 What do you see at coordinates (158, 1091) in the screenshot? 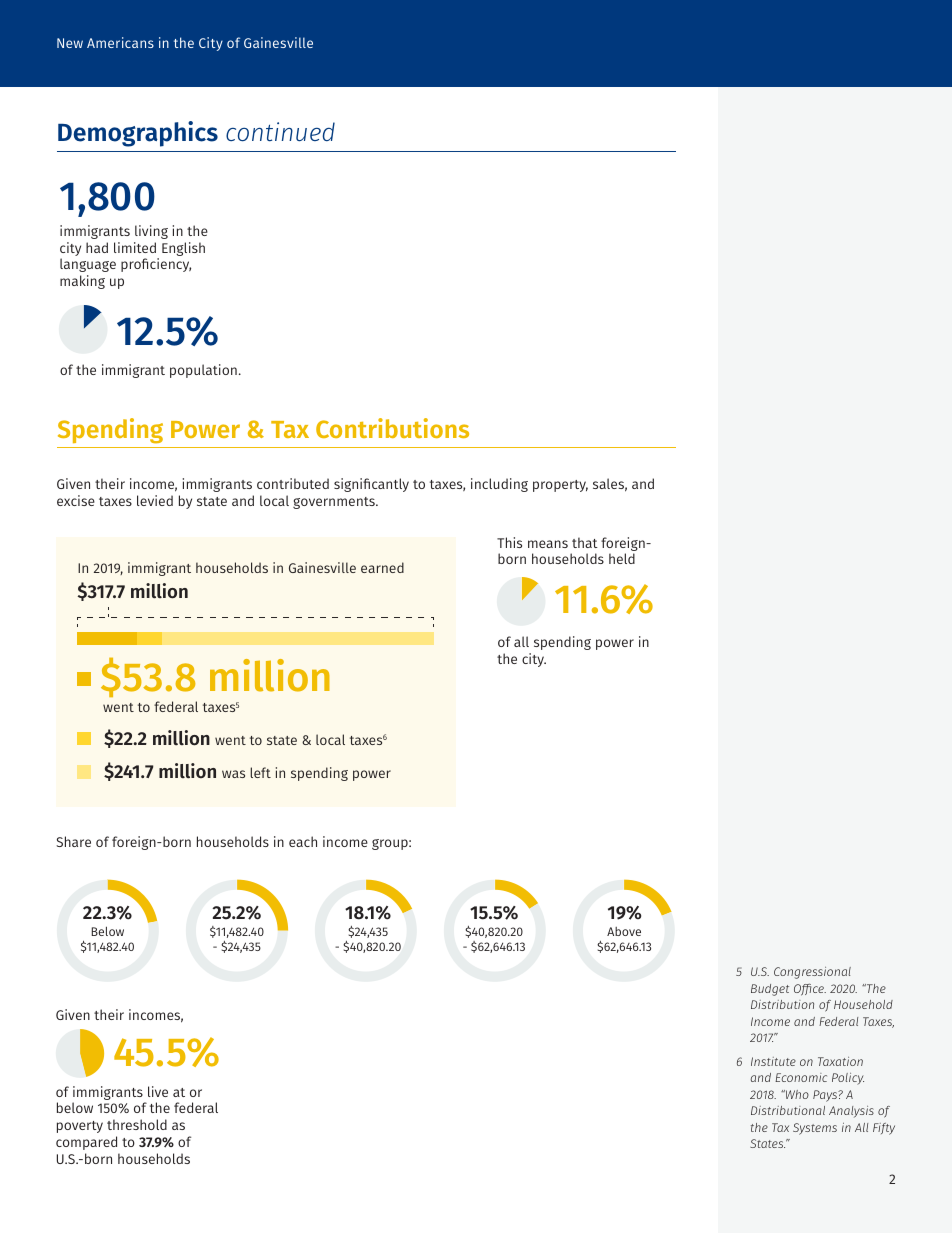
I see `live` at bounding box center [158, 1091].
